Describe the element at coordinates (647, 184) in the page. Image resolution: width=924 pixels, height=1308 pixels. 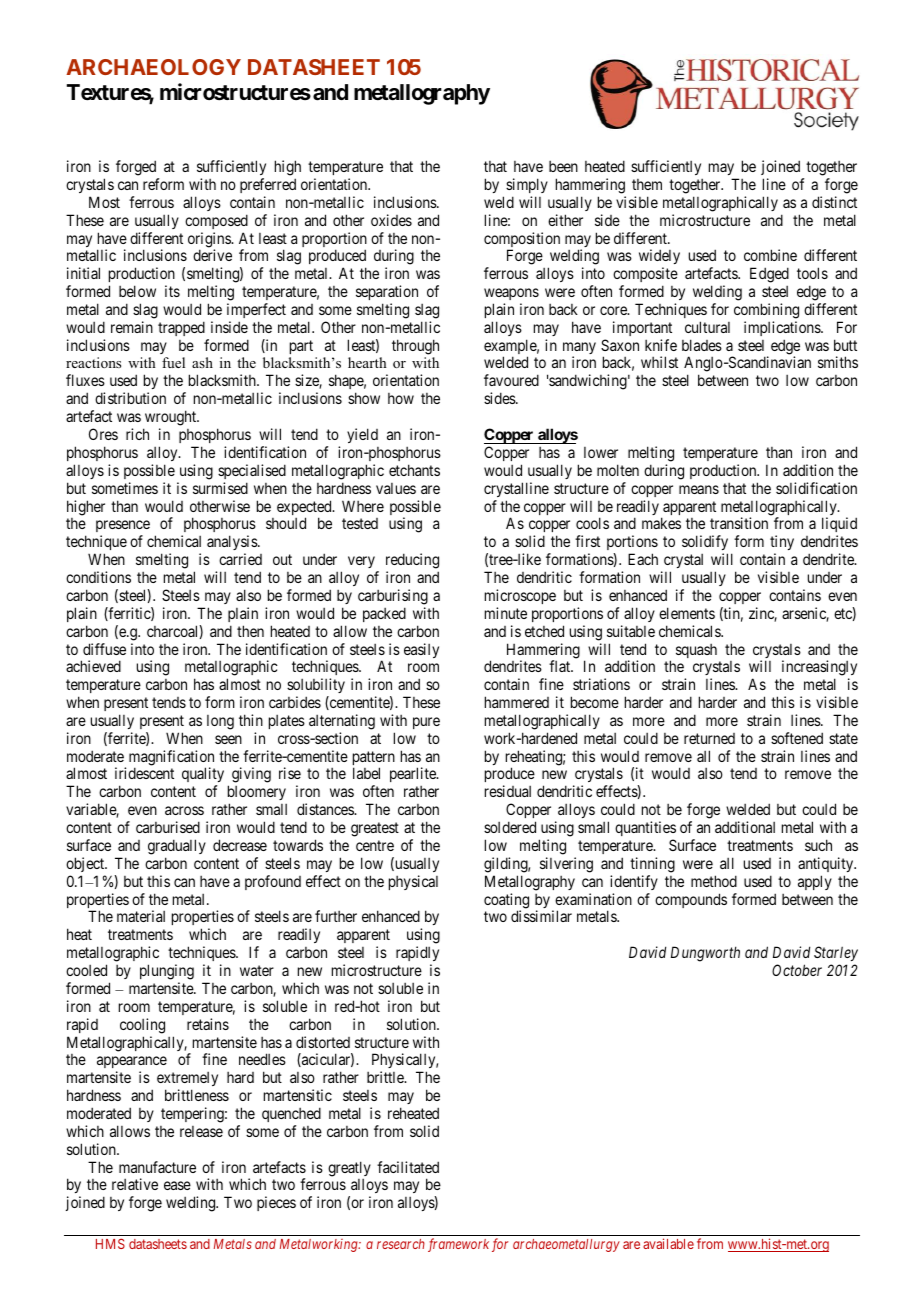
I see `them` at that location.
